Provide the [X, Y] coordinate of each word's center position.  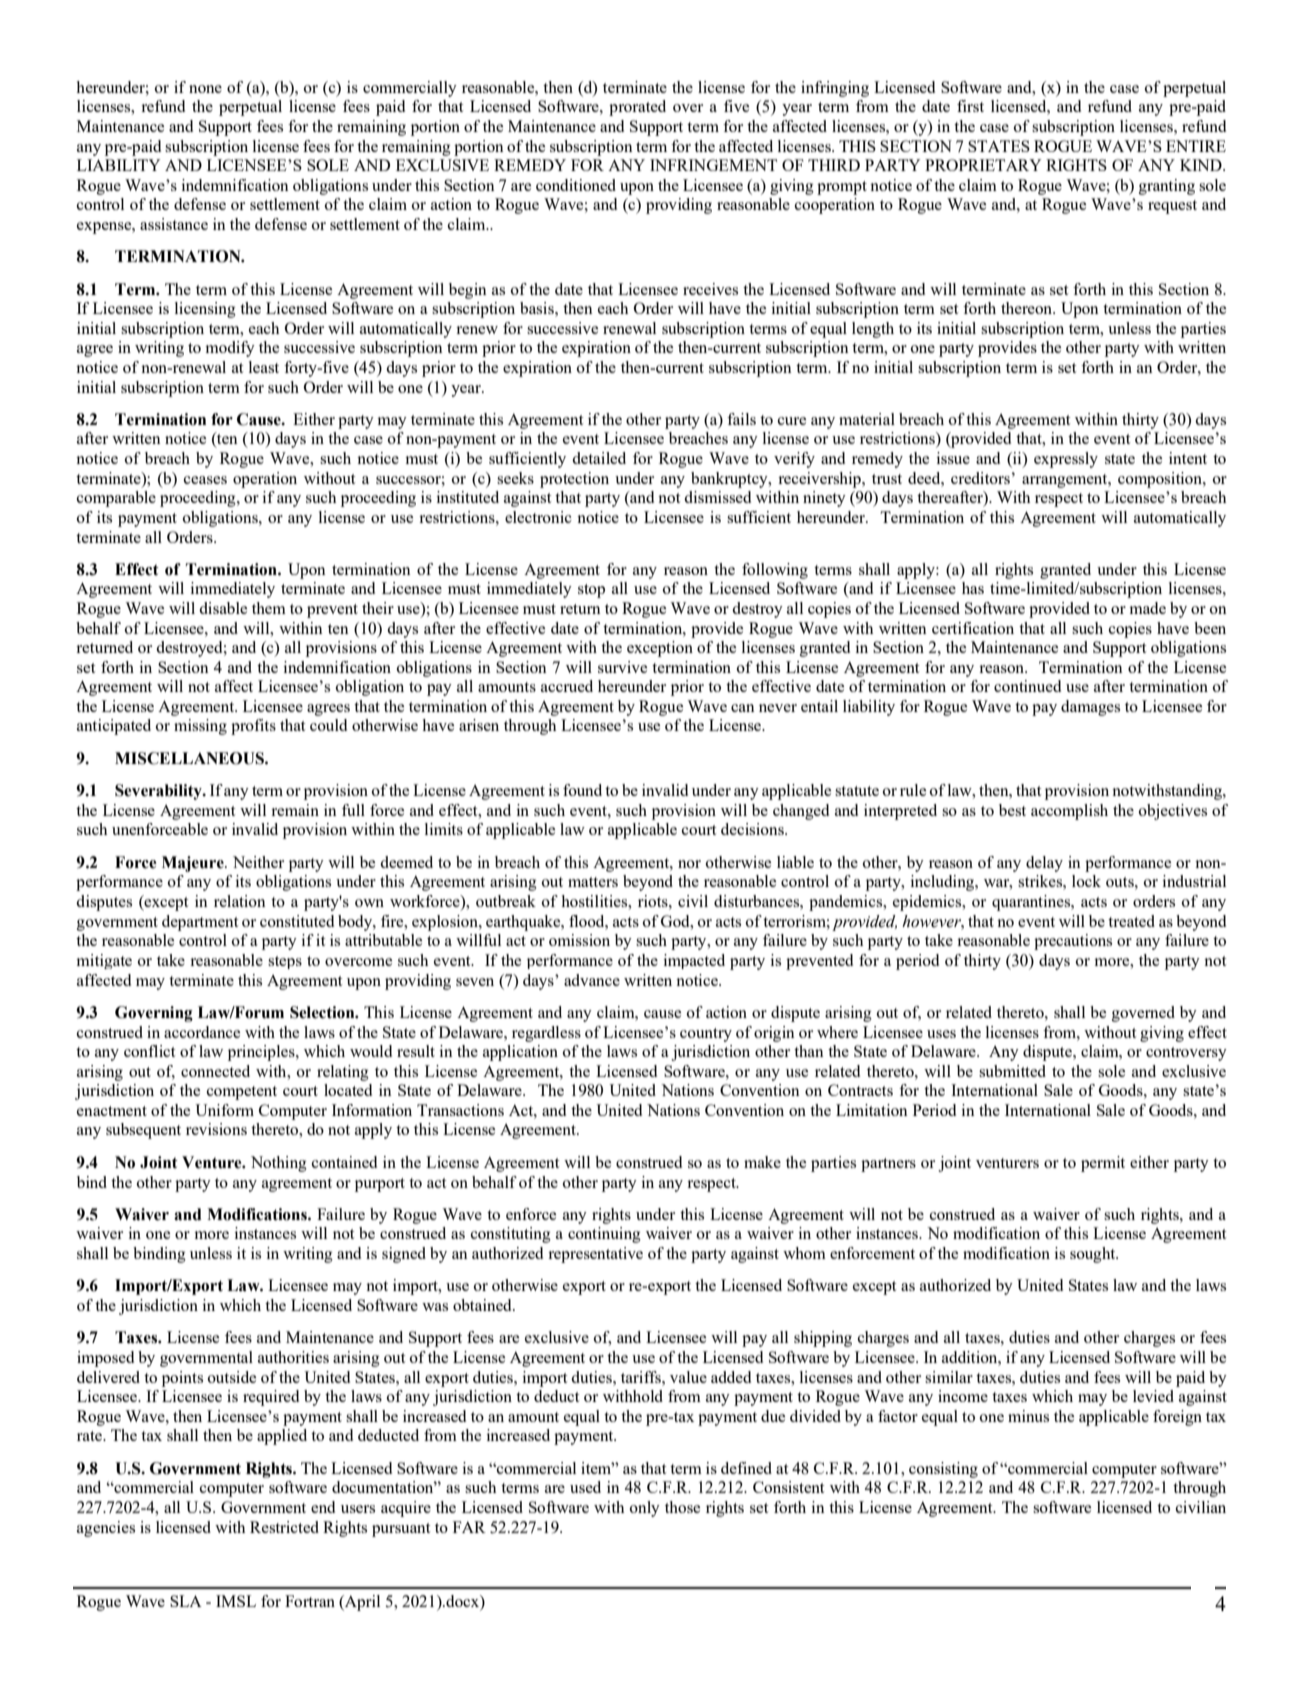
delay [1044, 864]
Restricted [284, 1527]
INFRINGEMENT [713, 165]
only [645, 1509]
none [205, 89]
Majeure [194, 864]
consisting [943, 1470]
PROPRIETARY [983, 165]
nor [689, 864]
